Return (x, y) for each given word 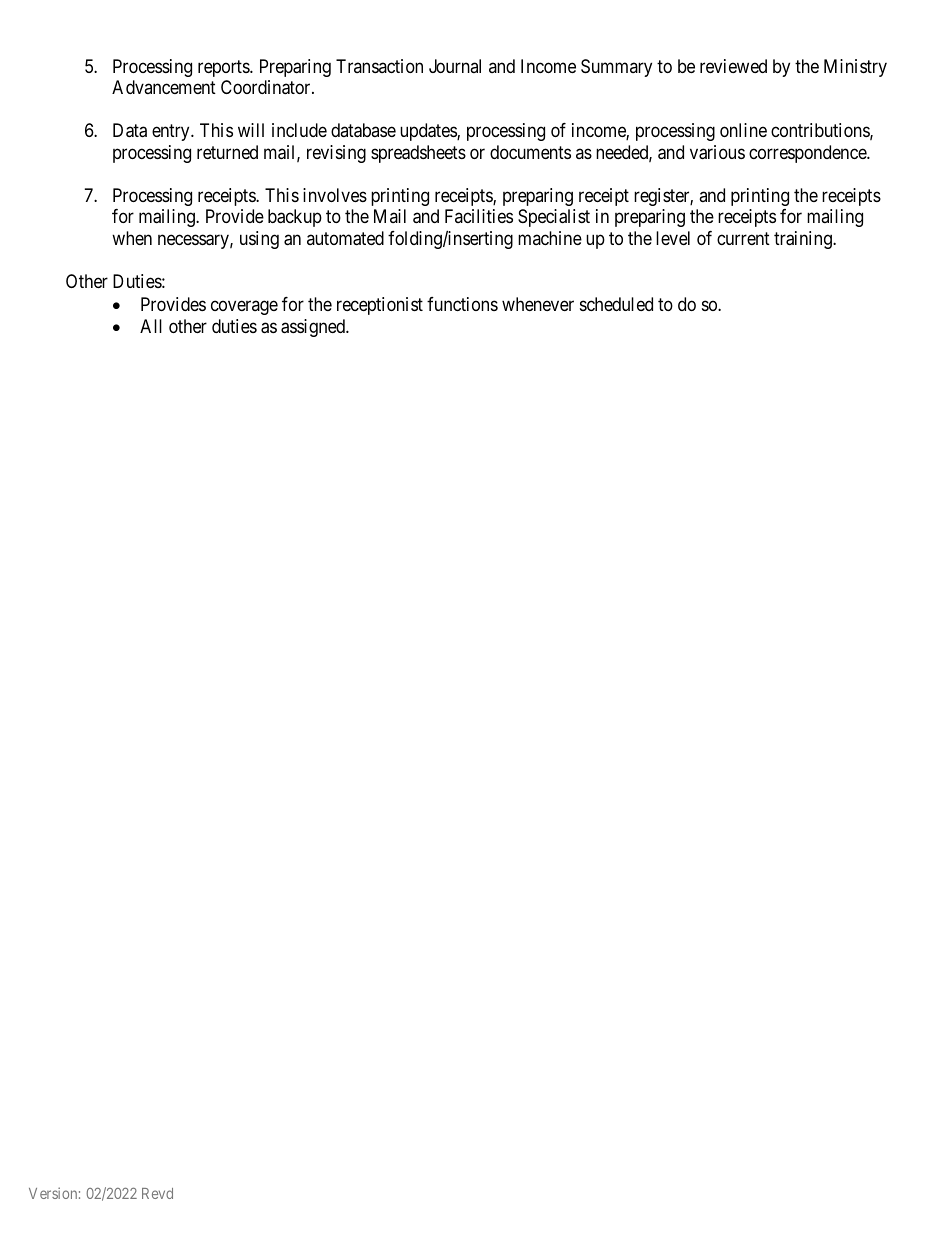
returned (227, 152)
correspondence (808, 154)
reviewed (733, 66)
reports (224, 68)
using (259, 240)
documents (530, 152)
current (743, 238)
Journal (455, 66)
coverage (244, 307)
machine (550, 238)
